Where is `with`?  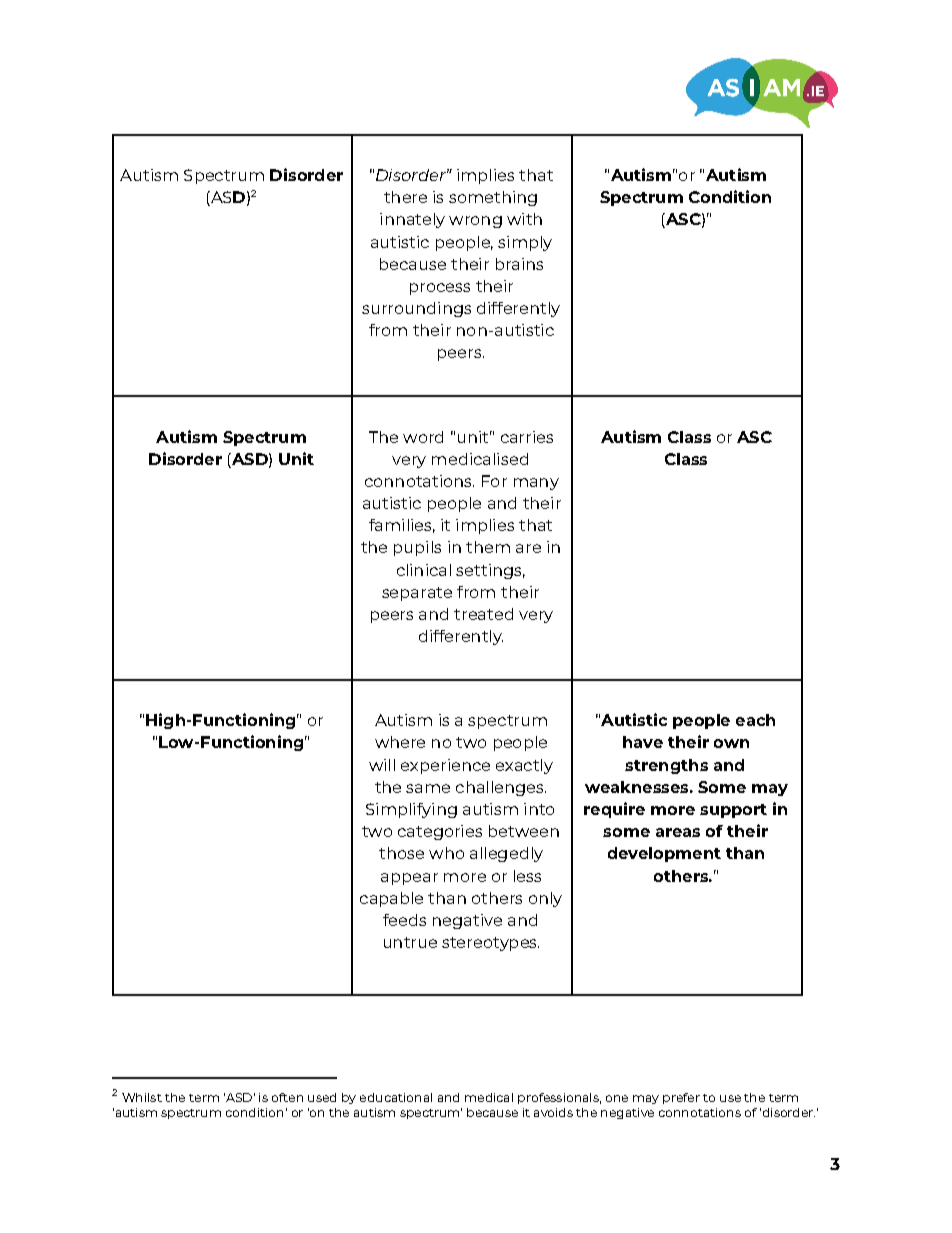
with is located at coordinates (524, 219).
